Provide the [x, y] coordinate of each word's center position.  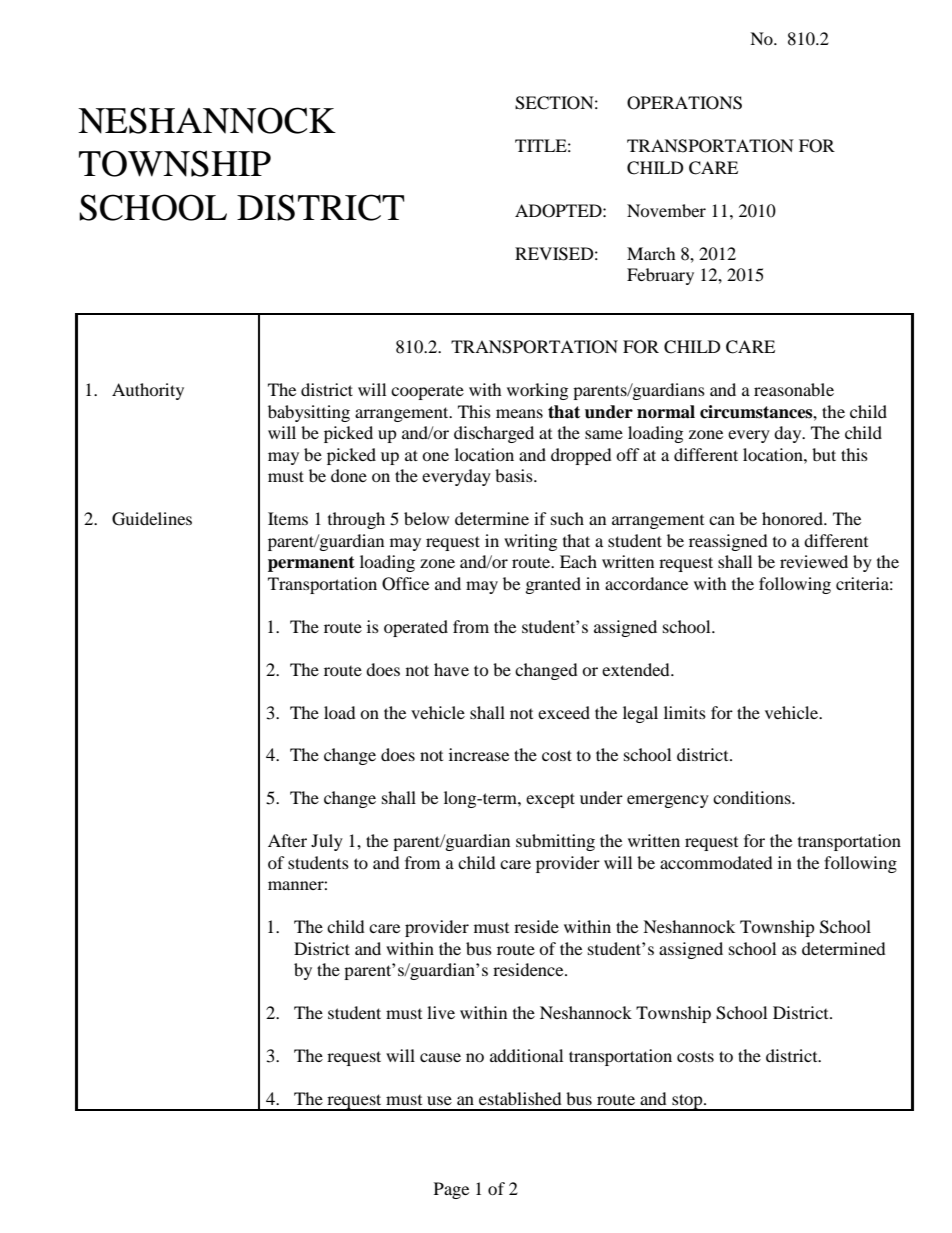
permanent [311, 564]
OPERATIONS [684, 103]
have [451, 669]
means [519, 413]
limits [685, 712]
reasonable [794, 389]
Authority [148, 391]
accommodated [716, 862]
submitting [555, 842]
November [666, 210]
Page [451, 1190]
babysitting [309, 413]
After [287, 840]
